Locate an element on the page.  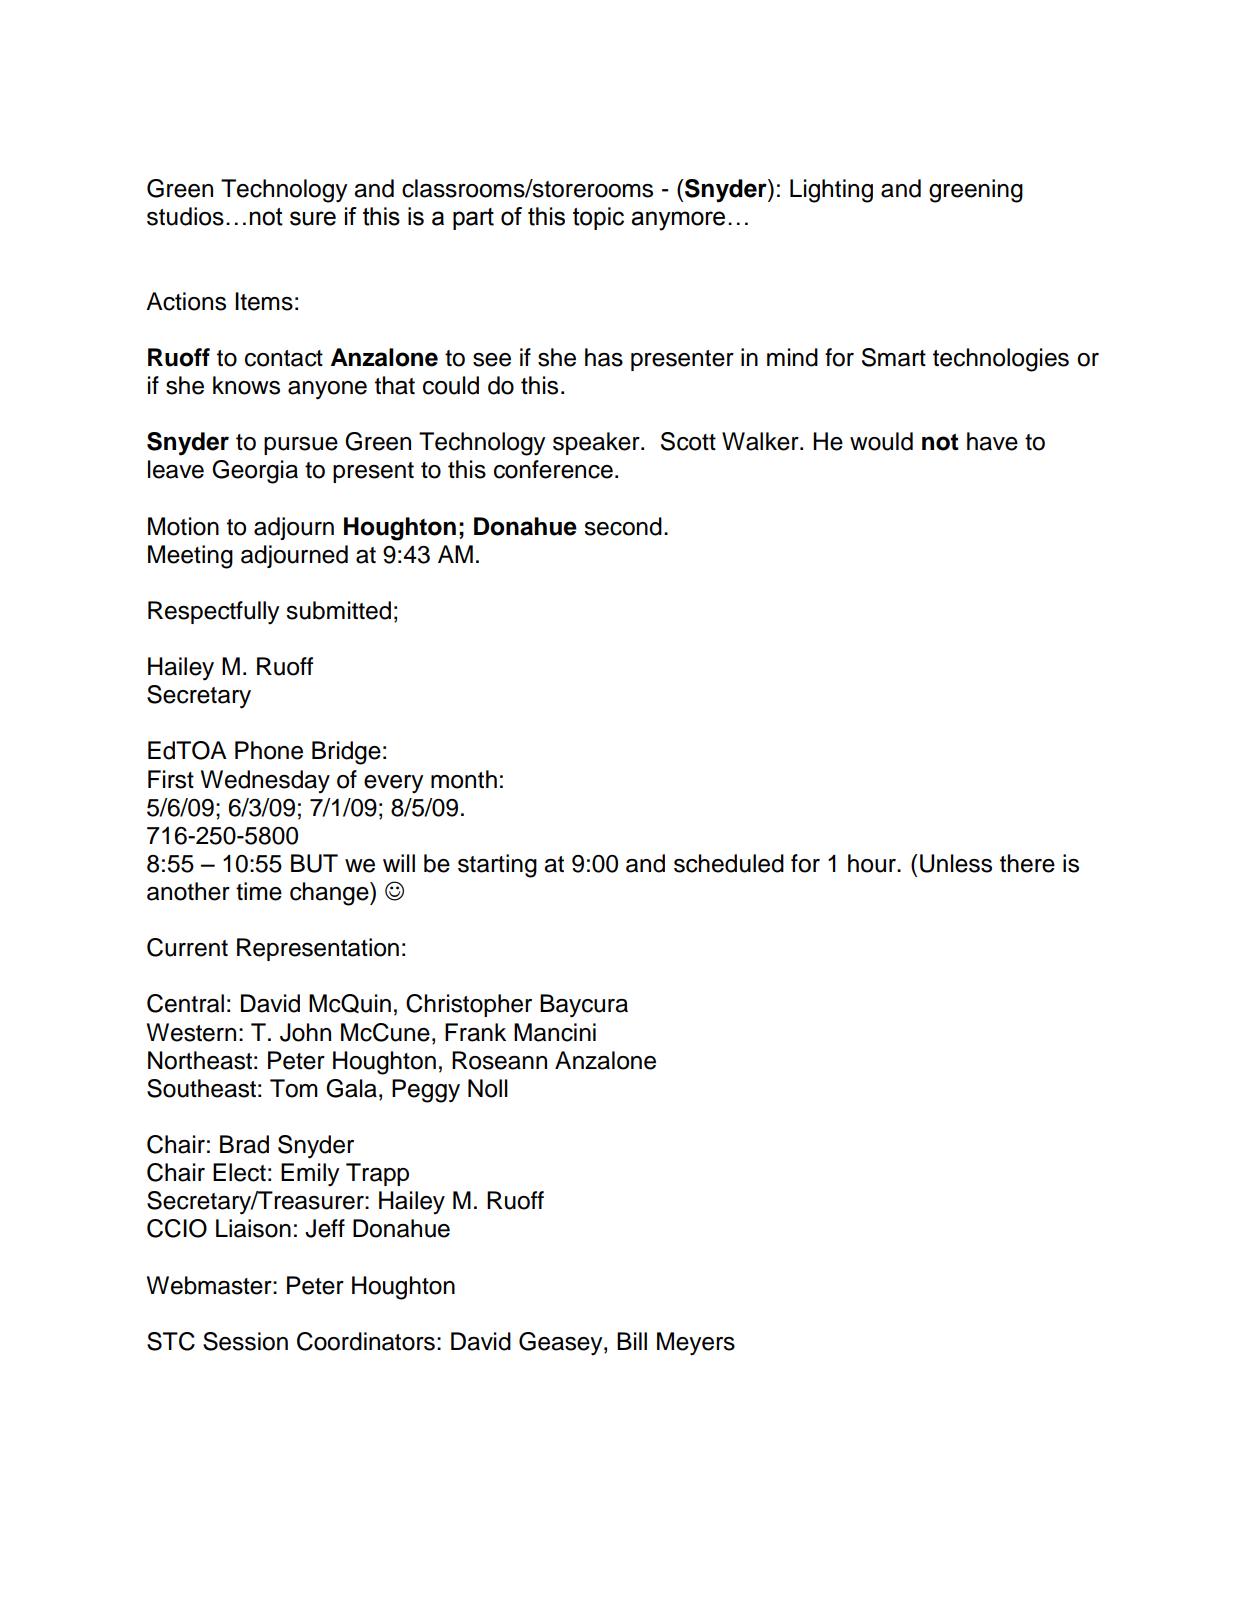
Unless is located at coordinates (956, 863).
